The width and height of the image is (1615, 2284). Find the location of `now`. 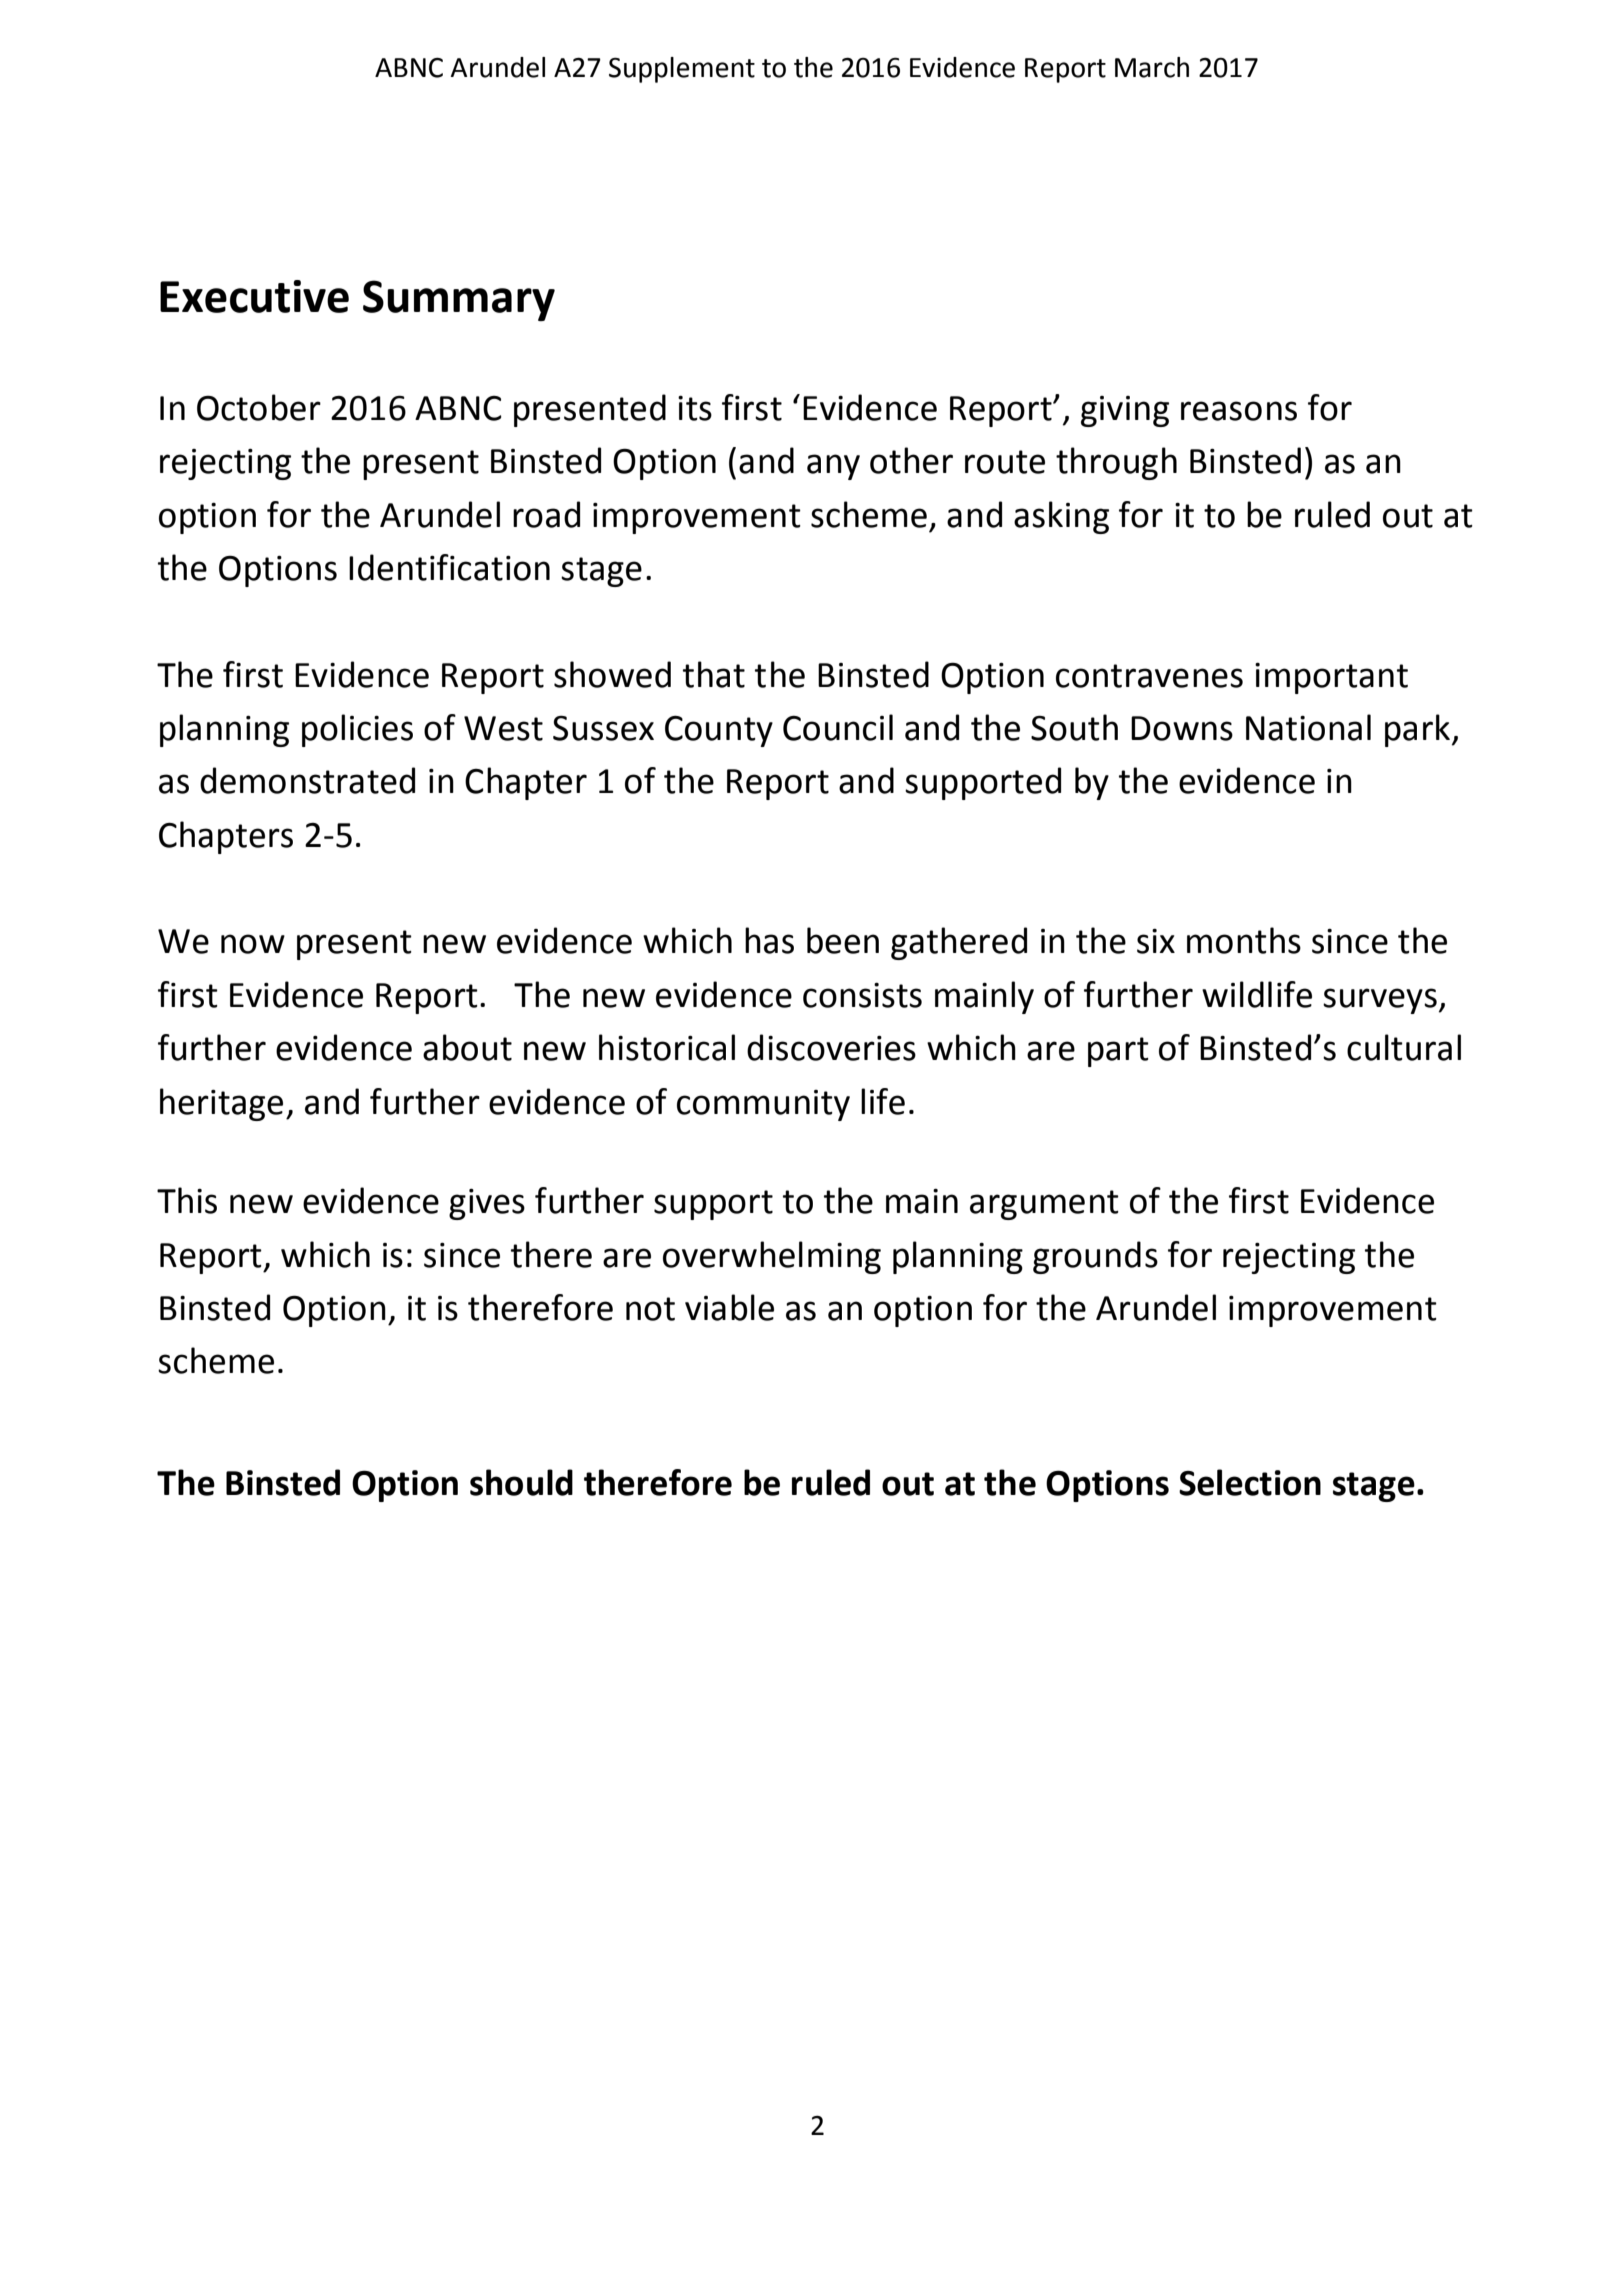

now is located at coordinates (253, 944).
